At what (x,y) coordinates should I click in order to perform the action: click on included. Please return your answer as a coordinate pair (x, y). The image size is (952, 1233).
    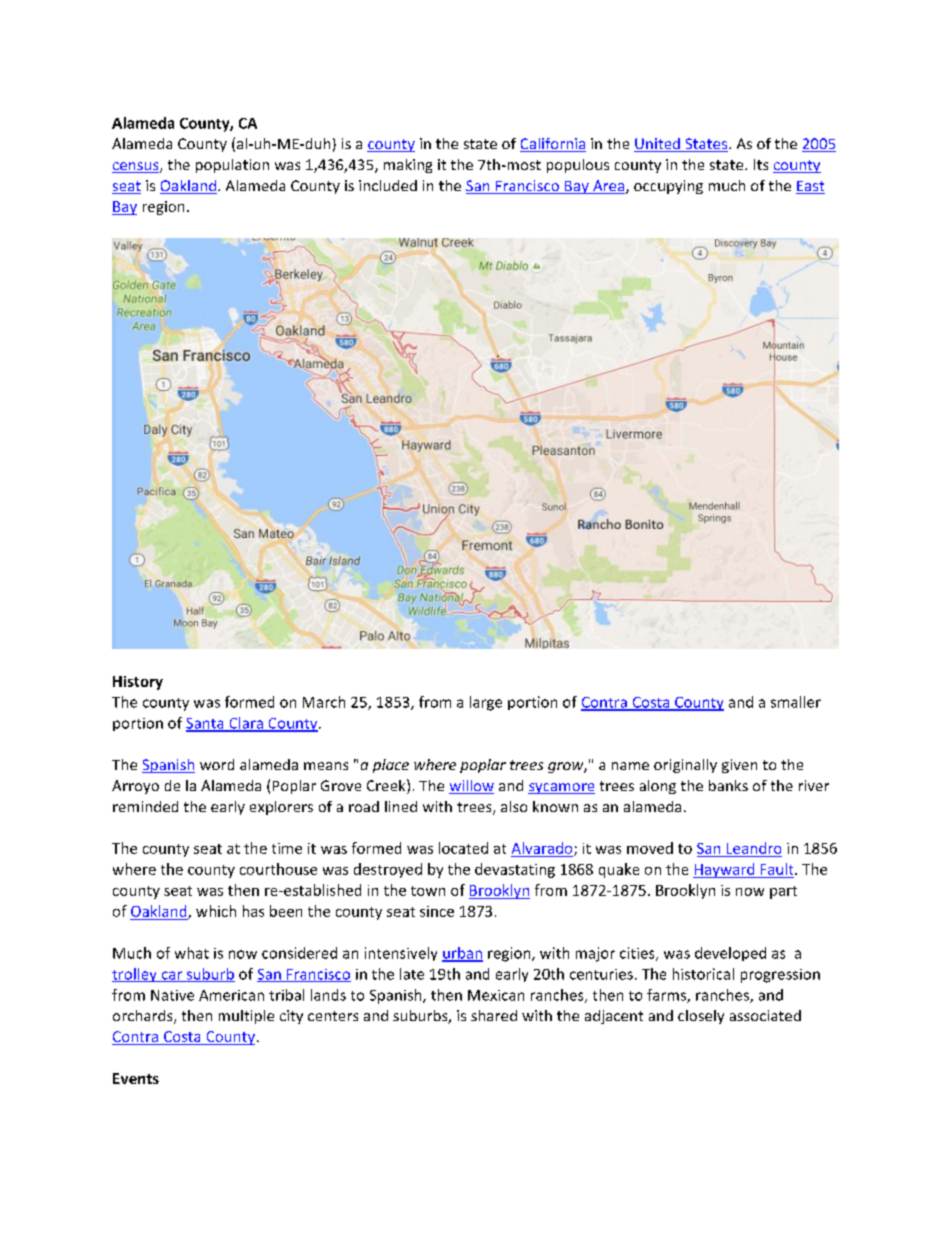
    Looking at the image, I should click on (388, 185).
